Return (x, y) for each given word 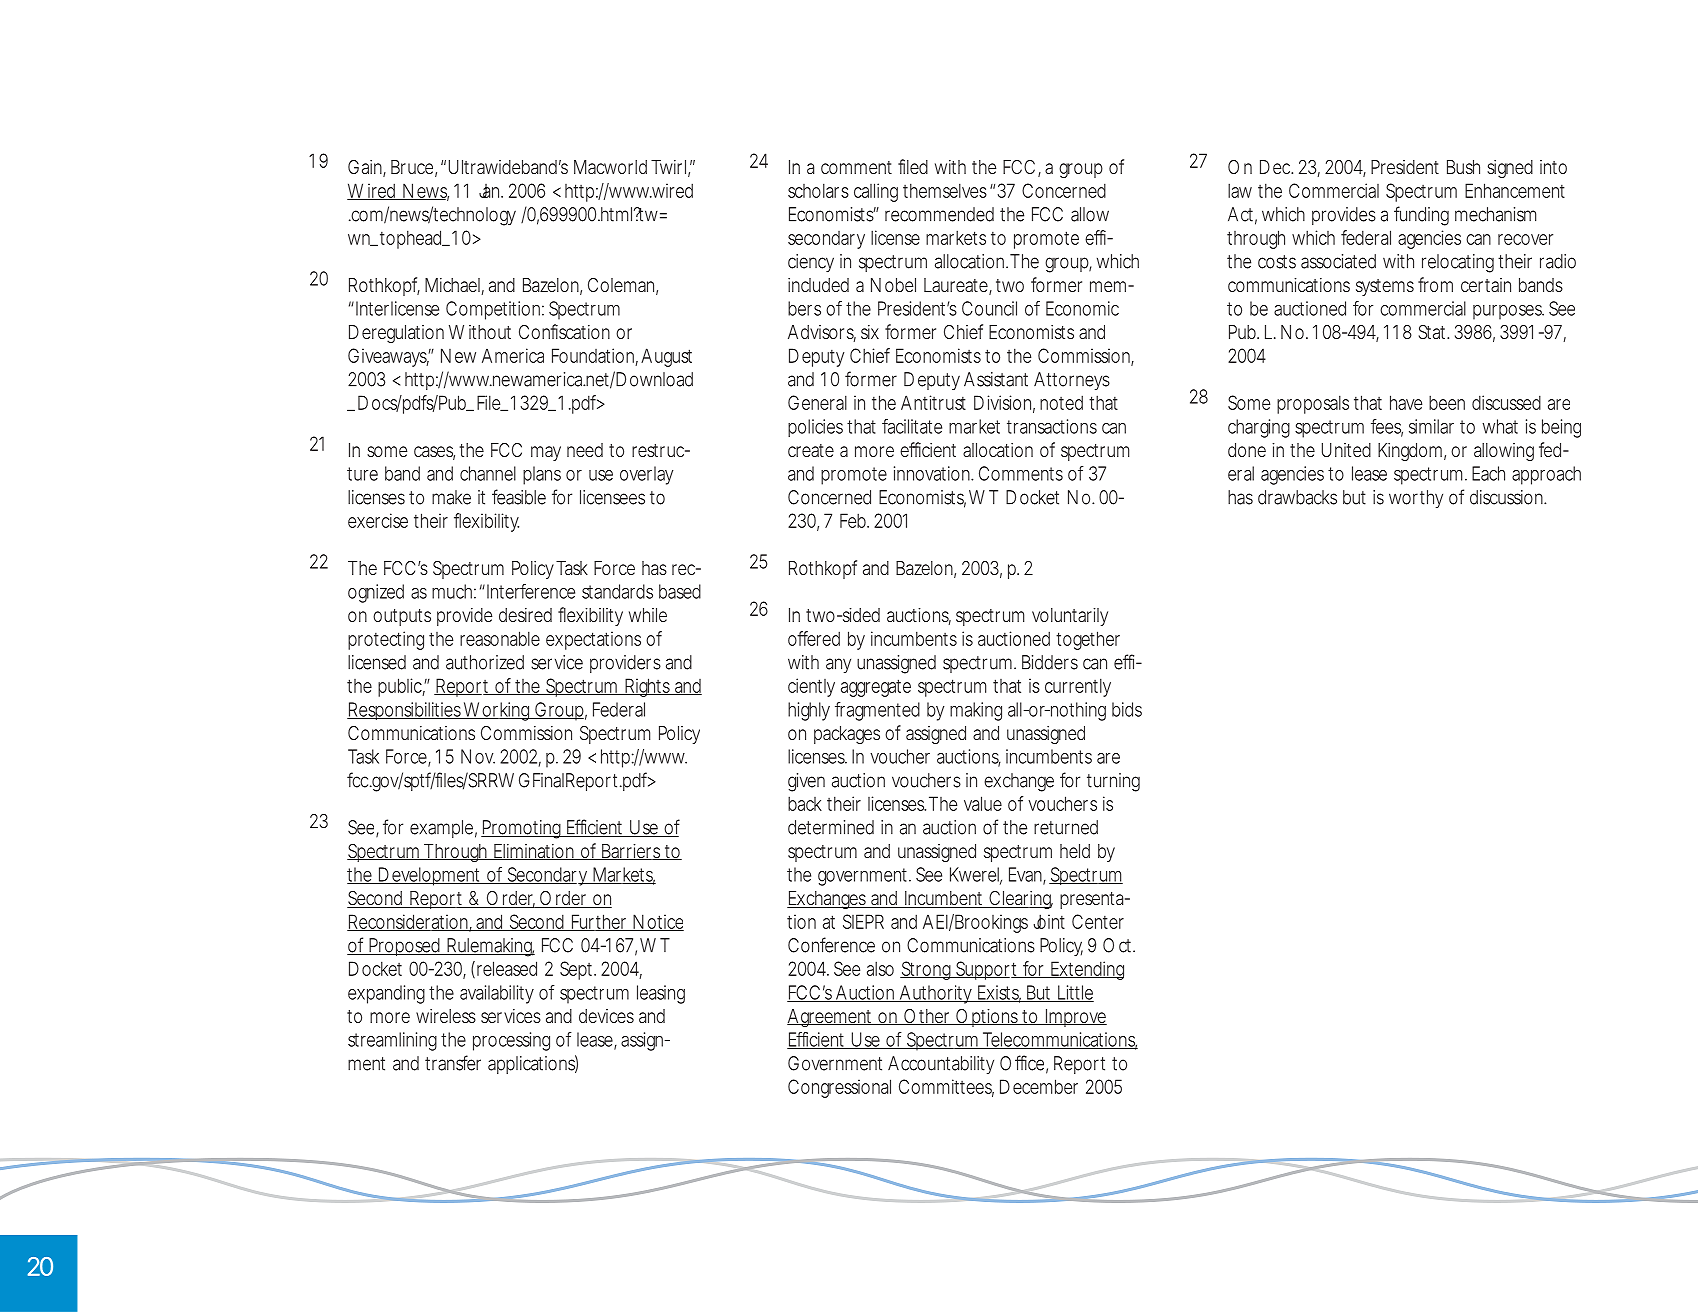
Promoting (521, 829)
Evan (1025, 874)
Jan (489, 191)
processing (511, 1041)
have (1406, 402)
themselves (945, 190)
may (546, 453)
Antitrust (933, 402)
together (1088, 640)
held (1075, 851)
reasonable (500, 638)
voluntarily (1070, 617)
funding (1421, 216)
